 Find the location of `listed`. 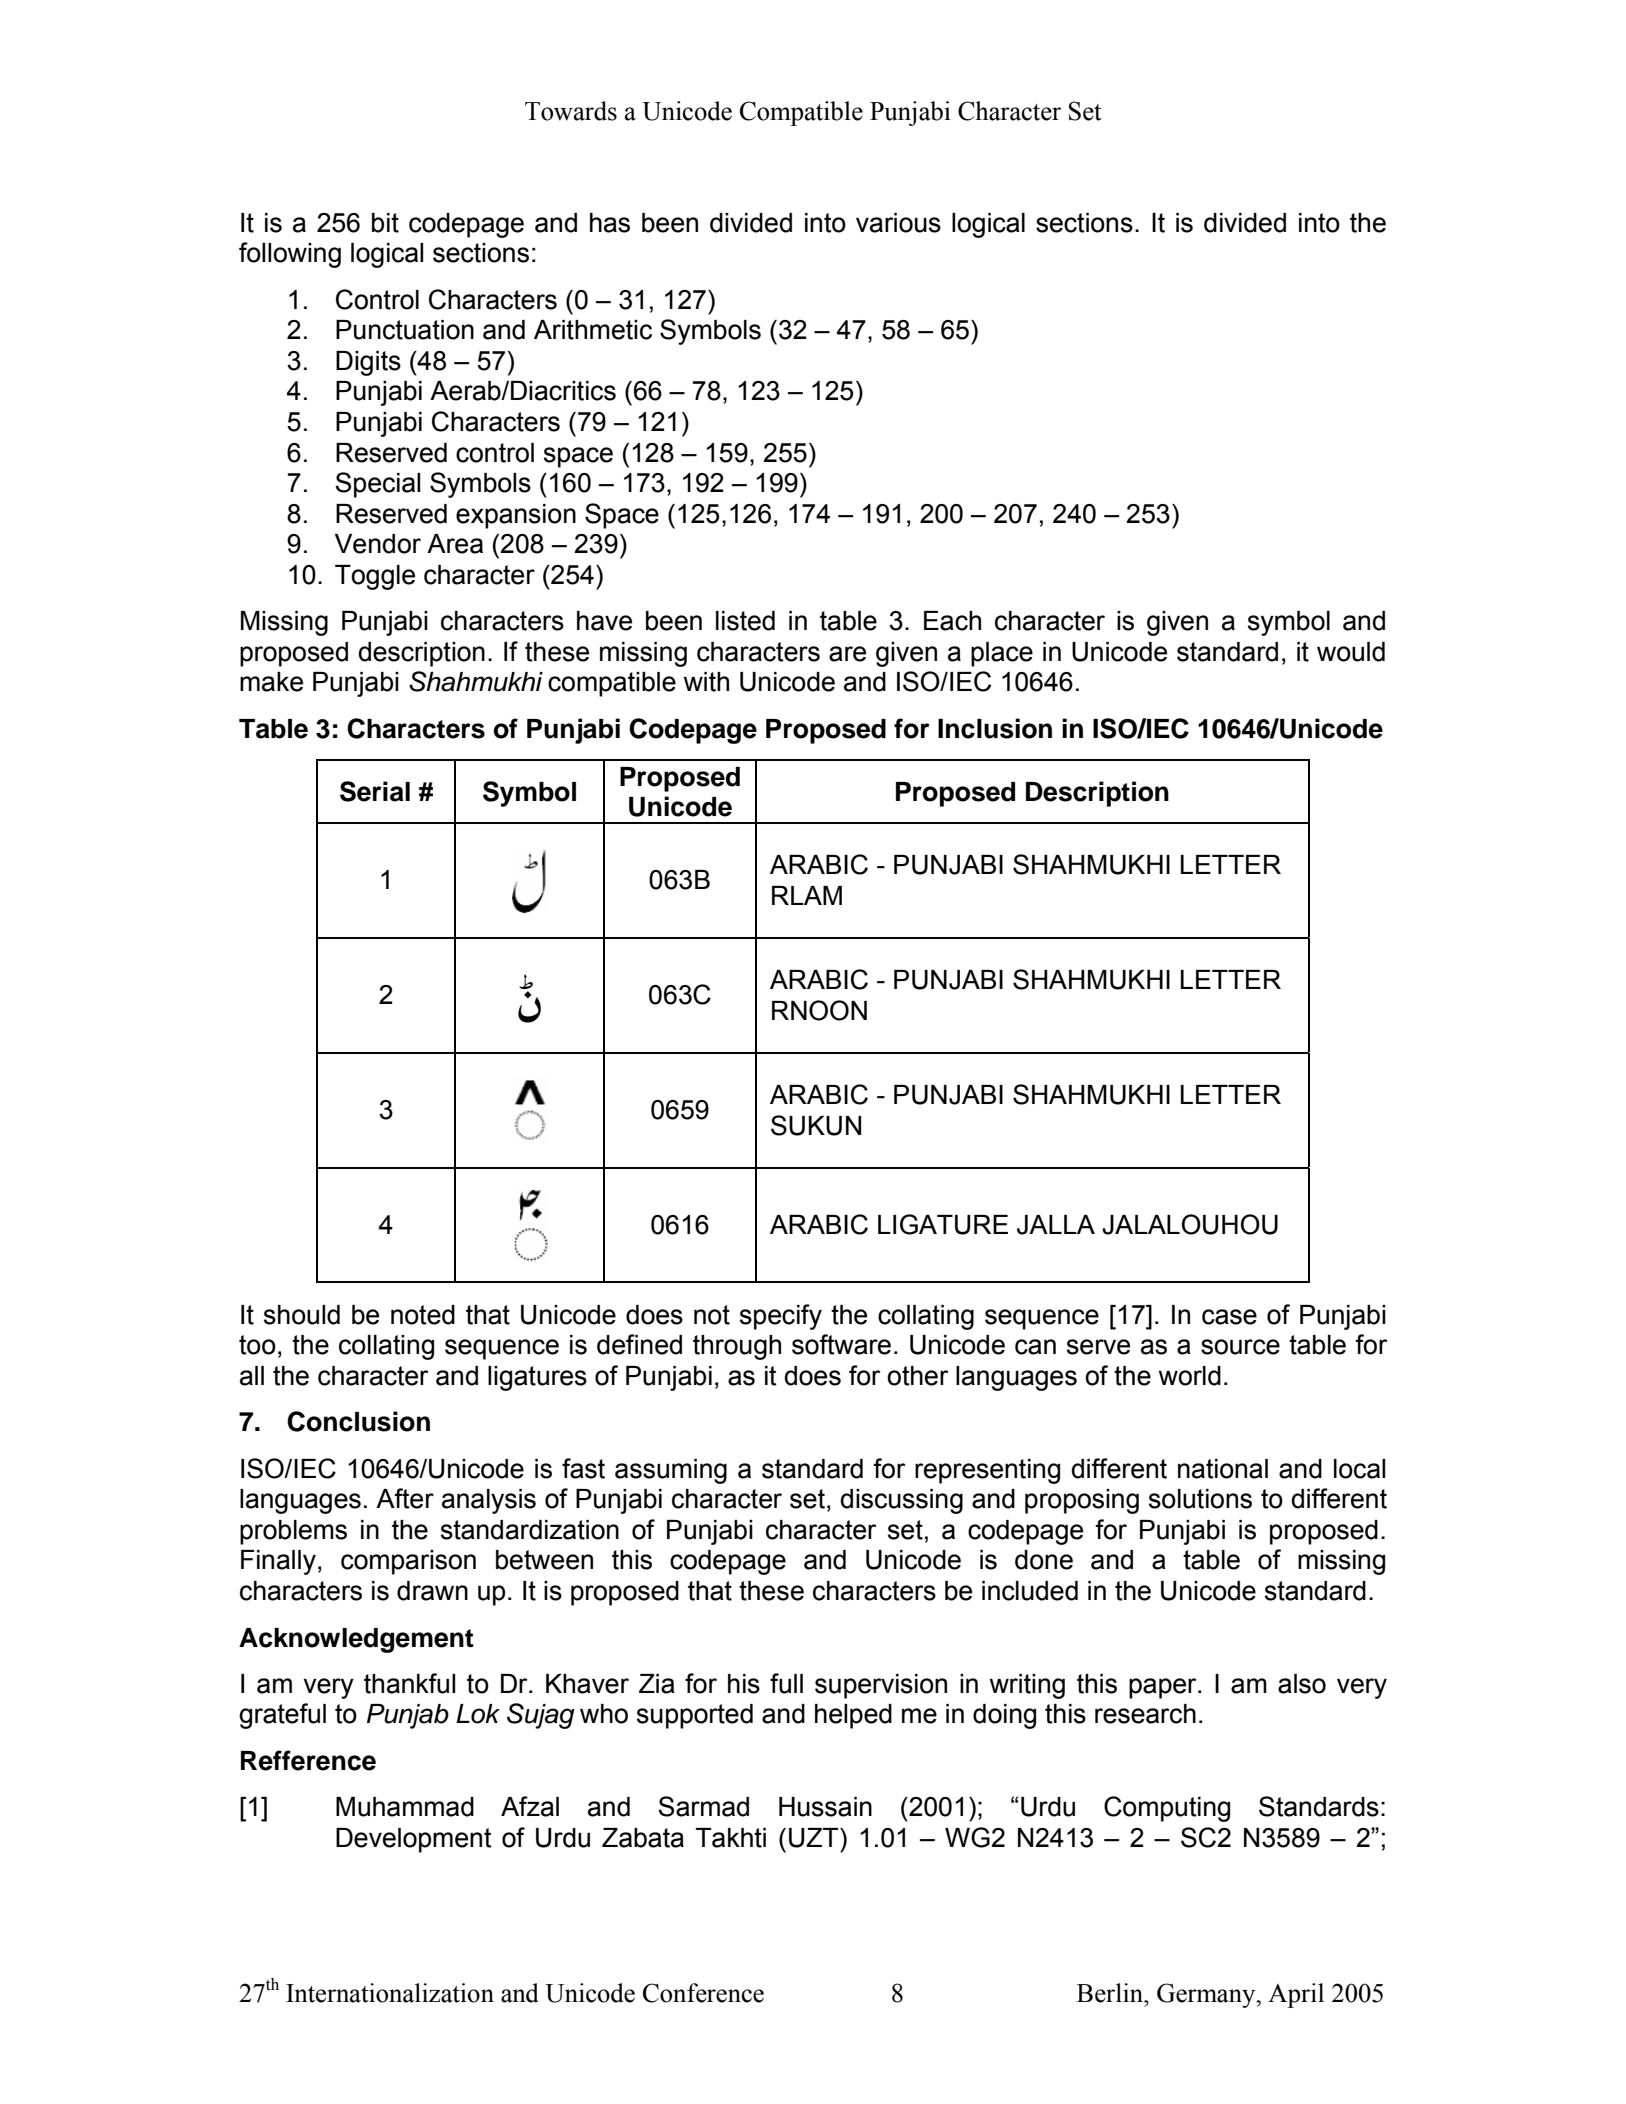

listed is located at coordinates (745, 621).
